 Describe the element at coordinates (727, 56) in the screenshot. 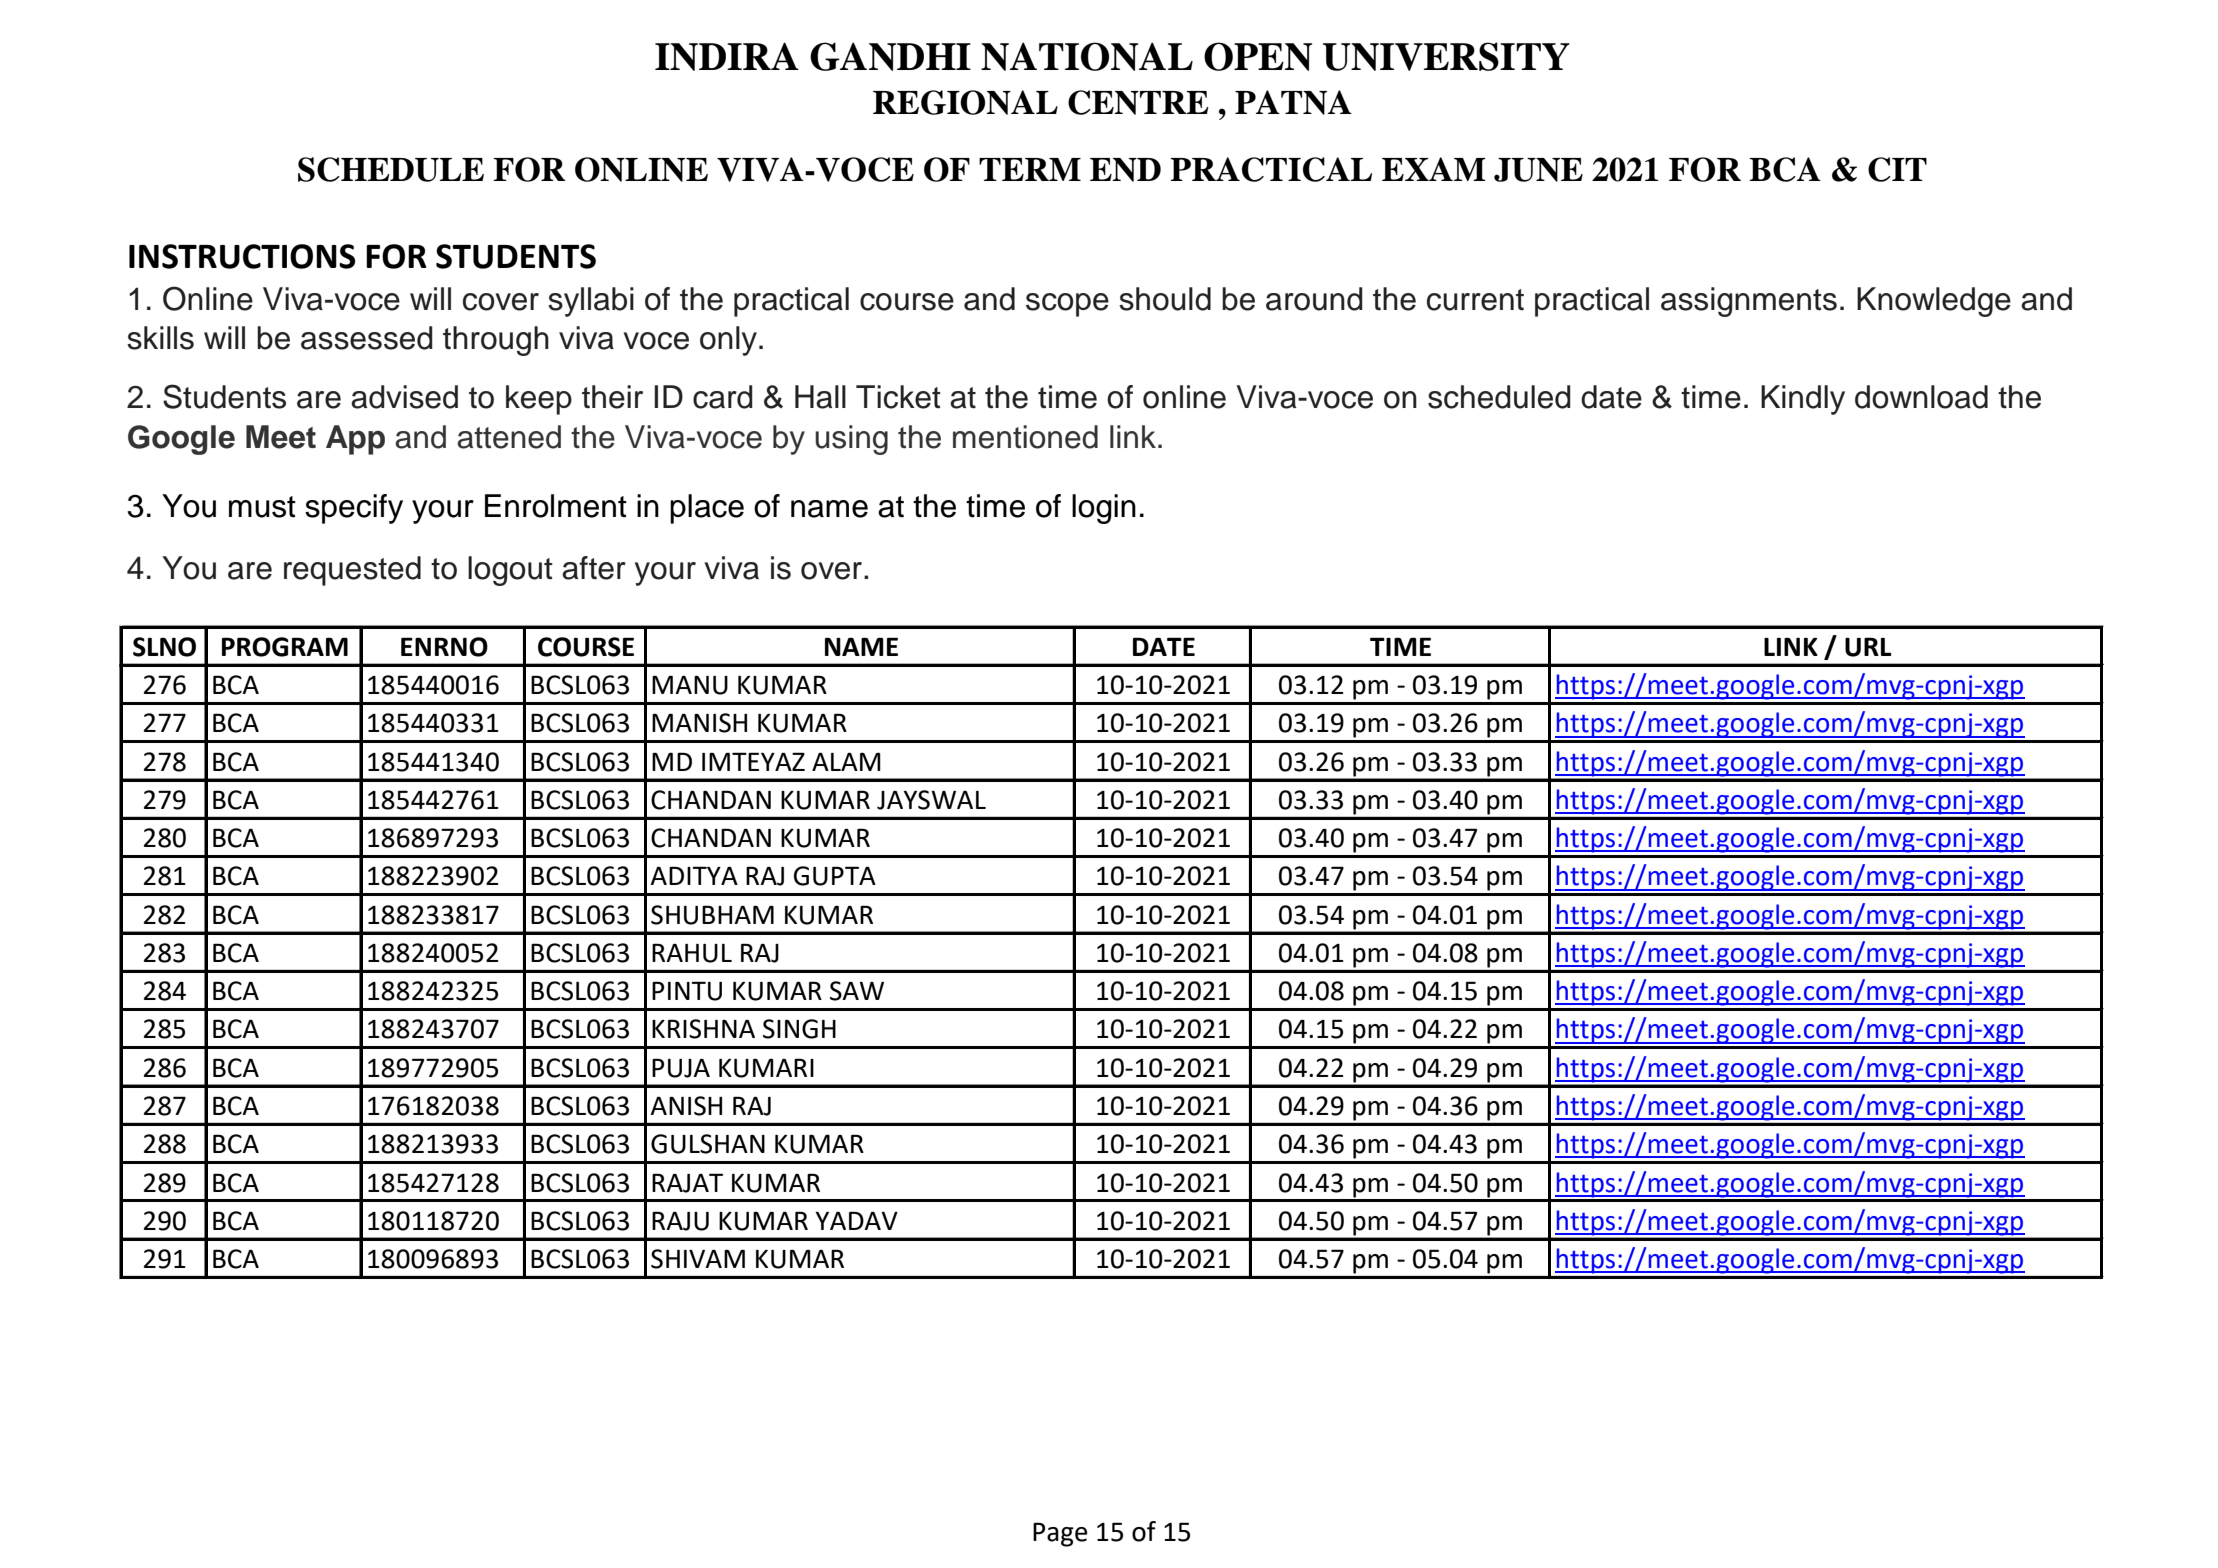

I see `INDIRA` at that location.
